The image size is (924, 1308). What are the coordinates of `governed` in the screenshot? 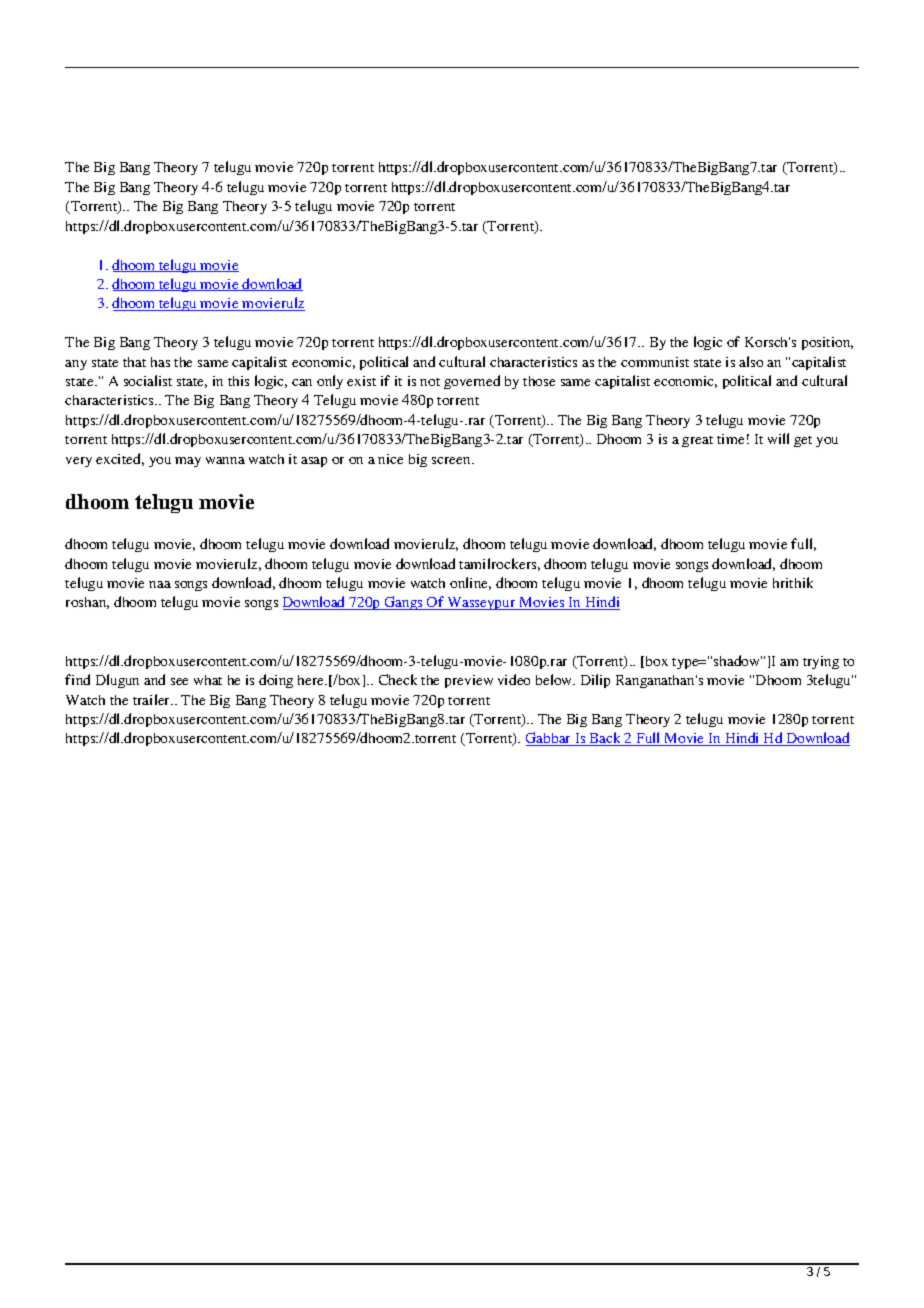 It's located at (472, 382).
